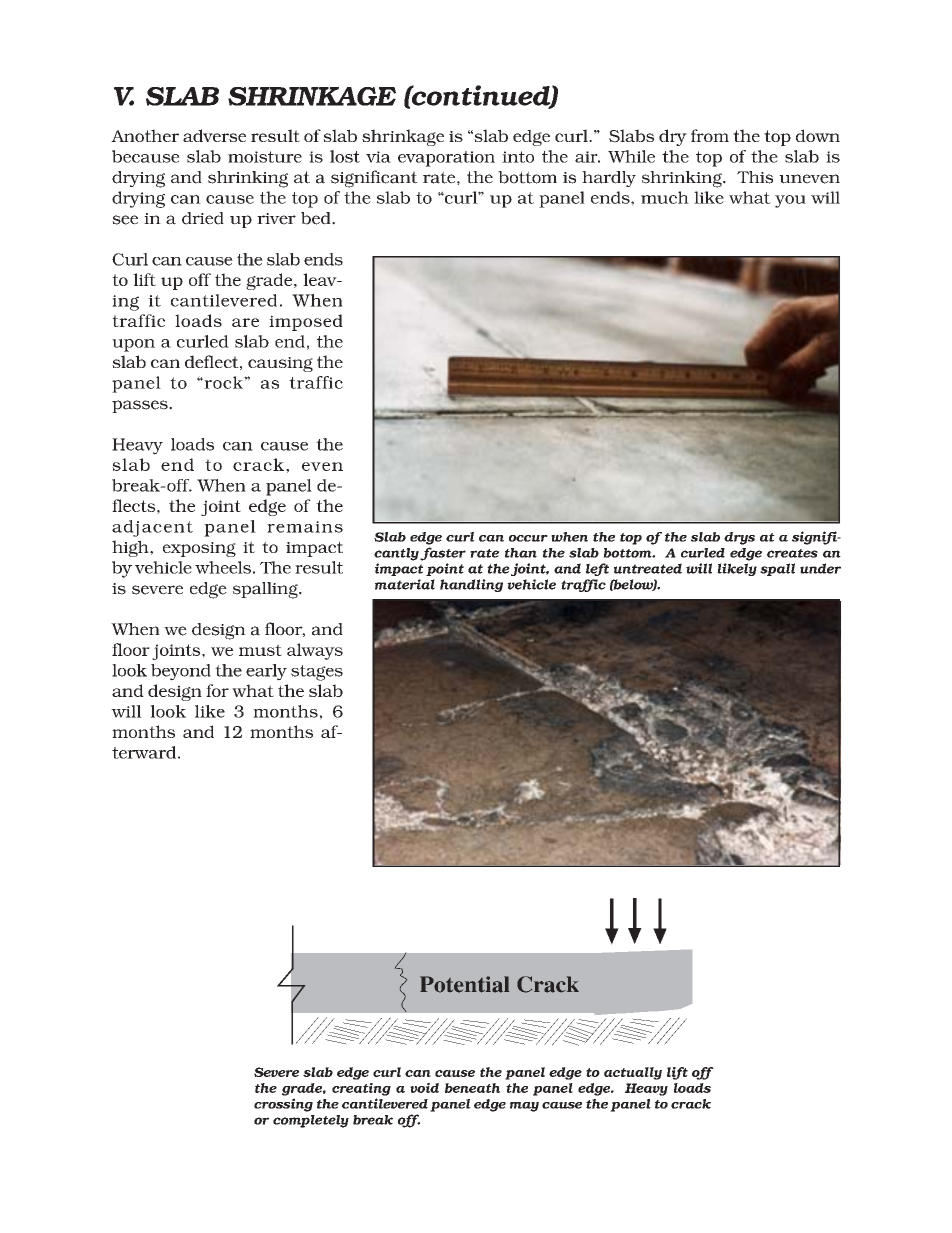 Image resolution: width=952 pixels, height=1233 pixels. What do you see at coordinates (755, 177) in the document?
I see `This` at bounding box center [755, 177].
